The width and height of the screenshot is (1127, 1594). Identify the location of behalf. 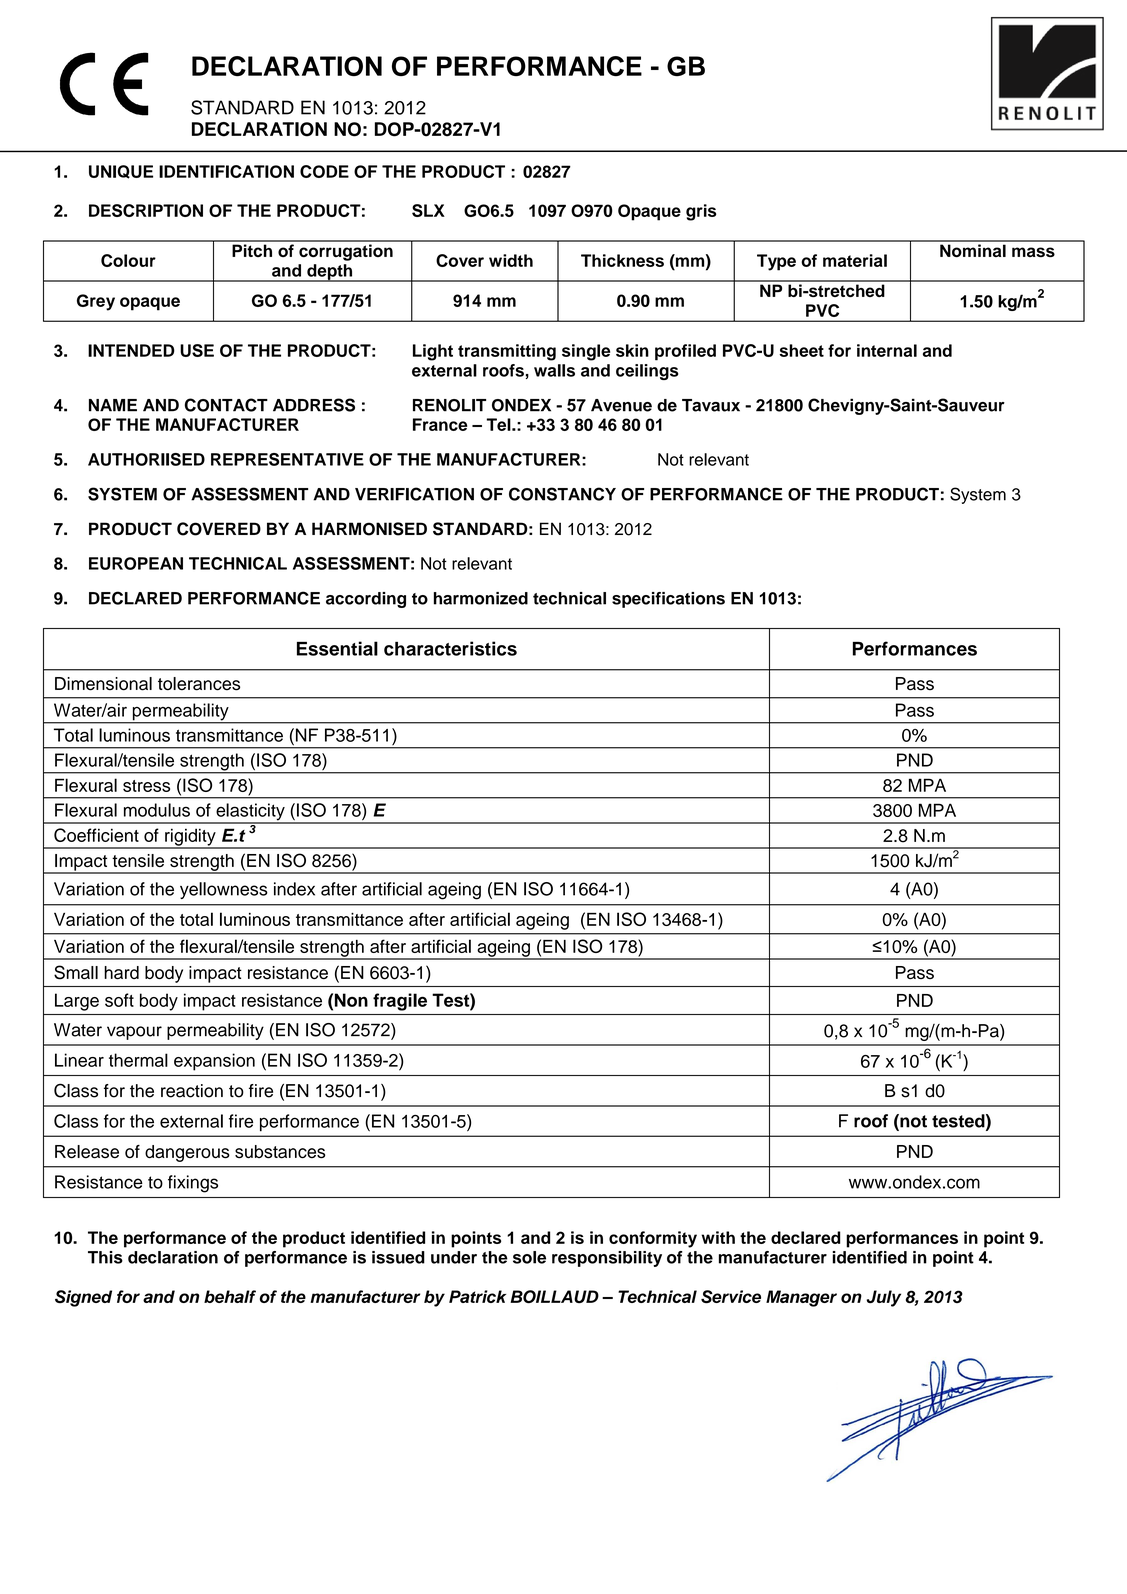
(230, 1296).
